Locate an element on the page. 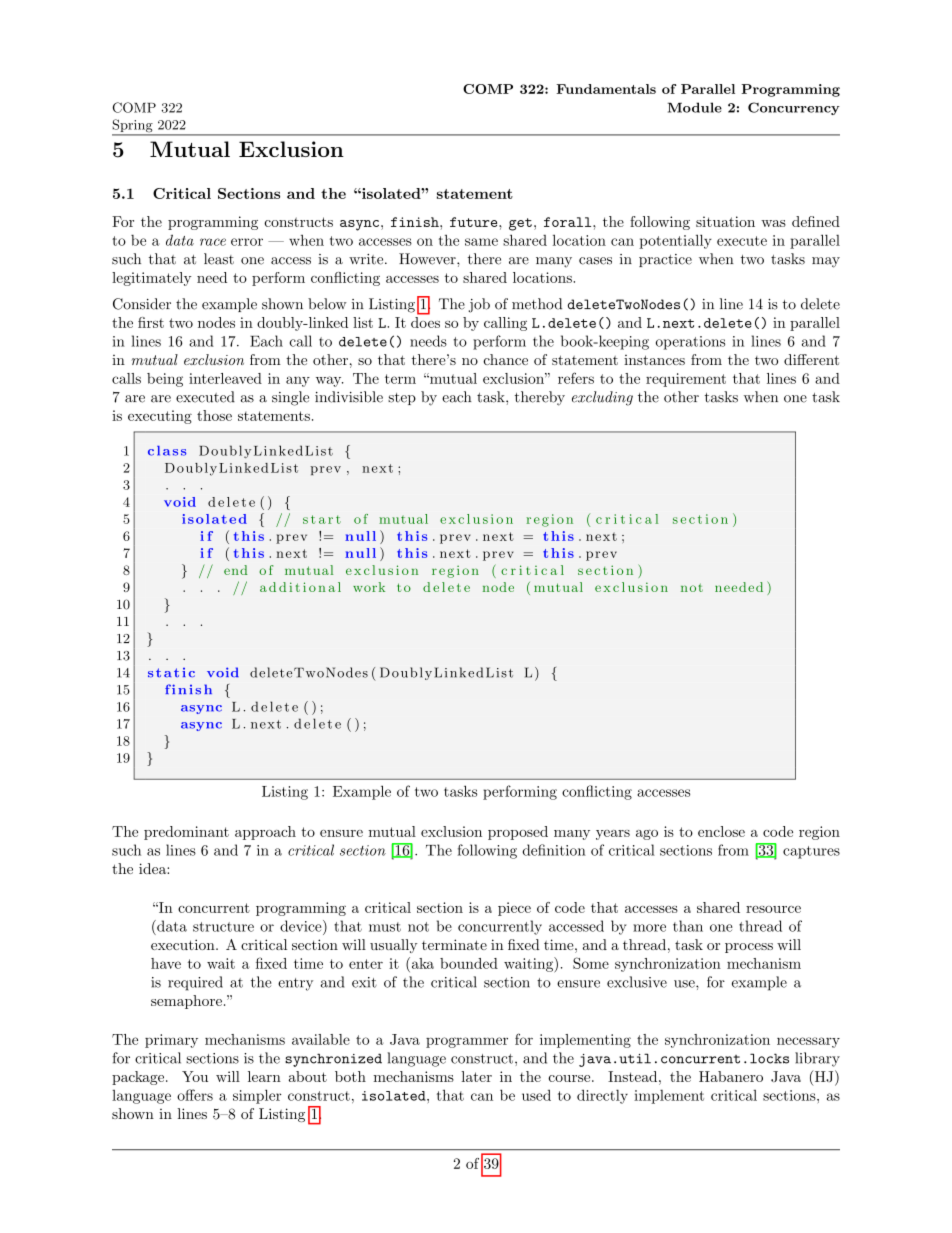 The width and height of the page is (952, 1233). Spring is located at coordinates (133, 127).
